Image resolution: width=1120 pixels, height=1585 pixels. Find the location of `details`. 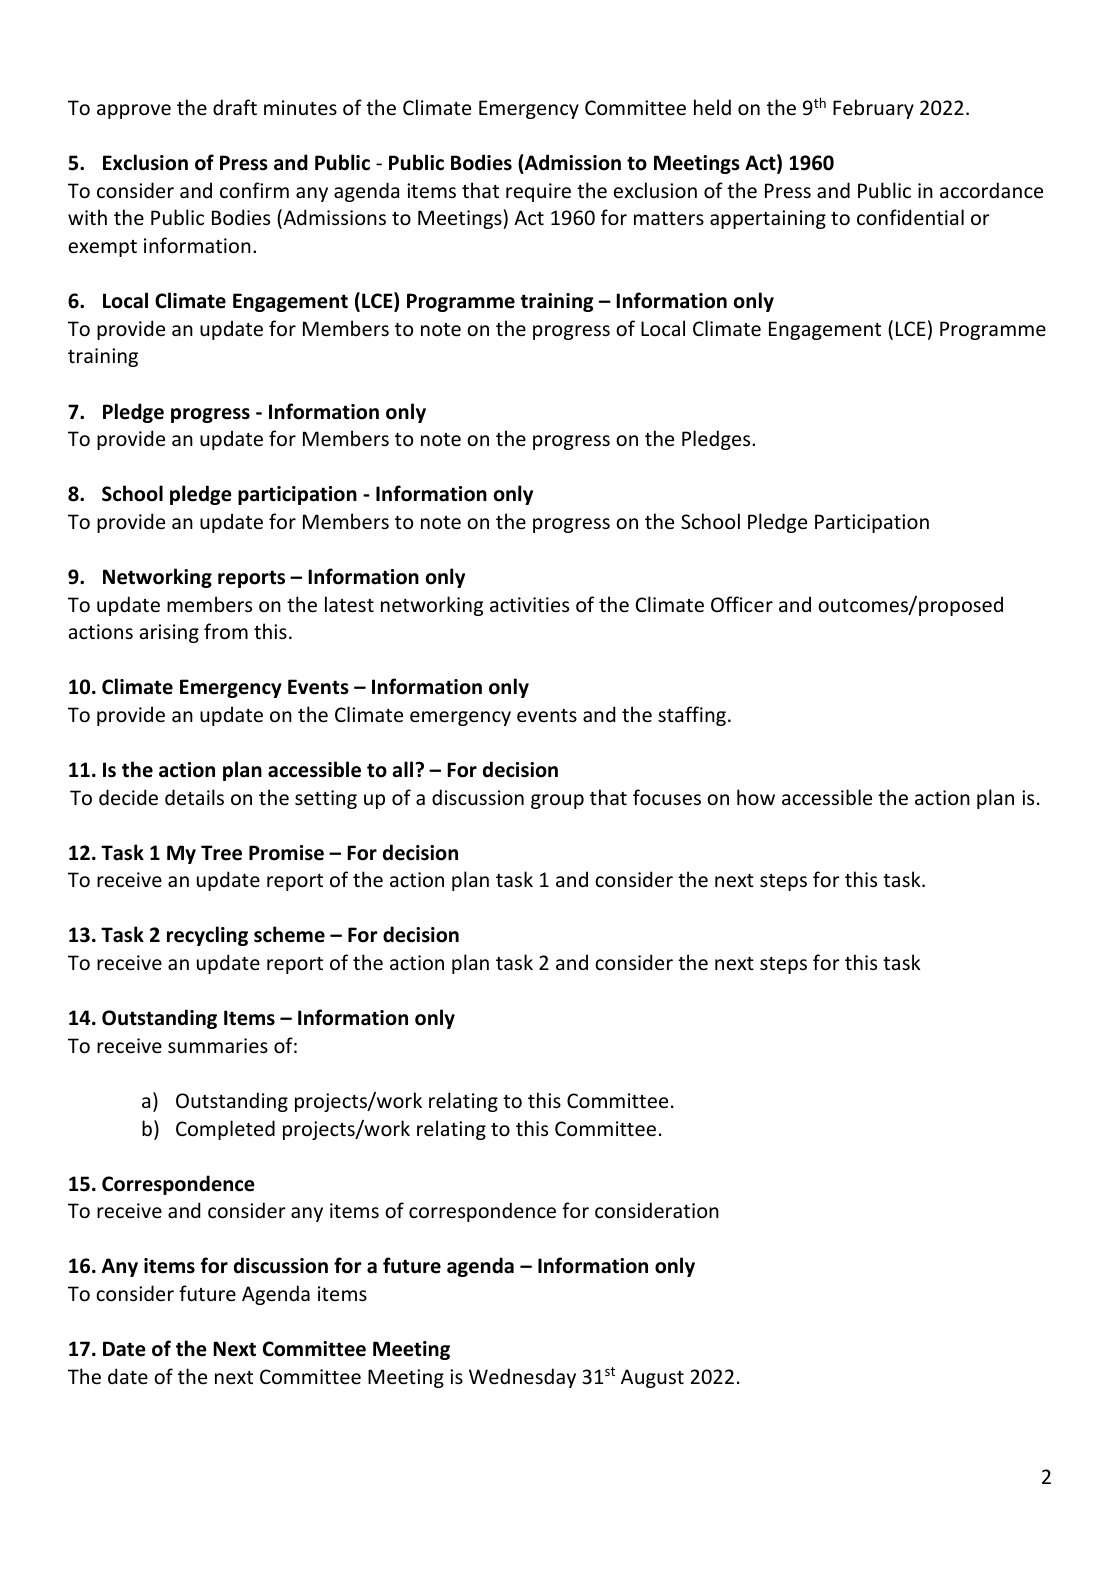

details is located at coordinates (194, 797).
